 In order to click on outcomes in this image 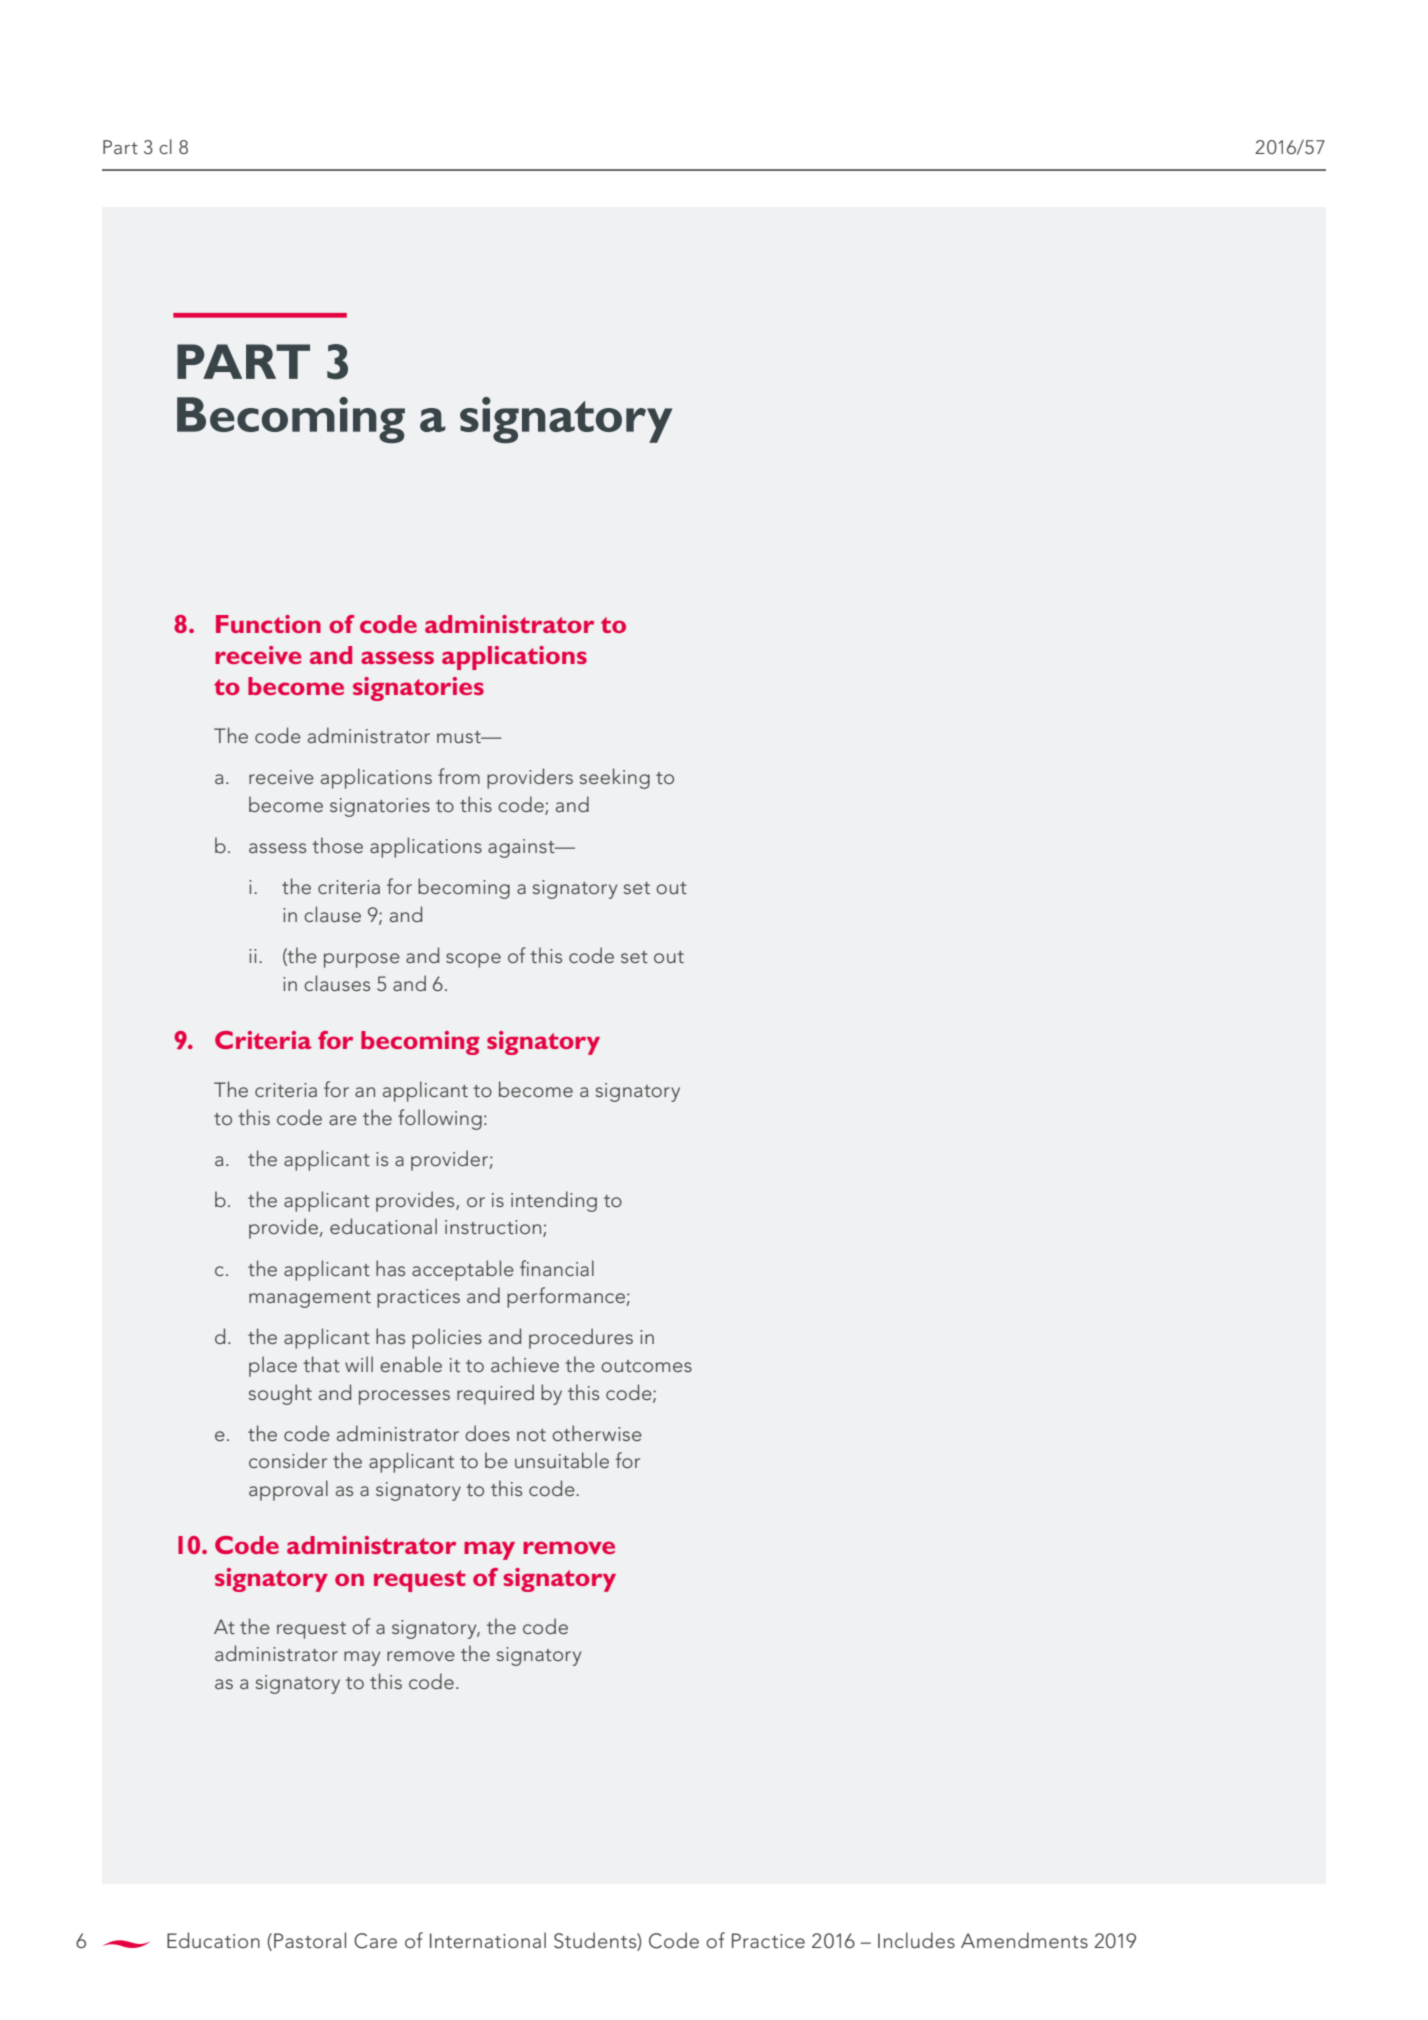, I will do `click(646, 1366)`.
